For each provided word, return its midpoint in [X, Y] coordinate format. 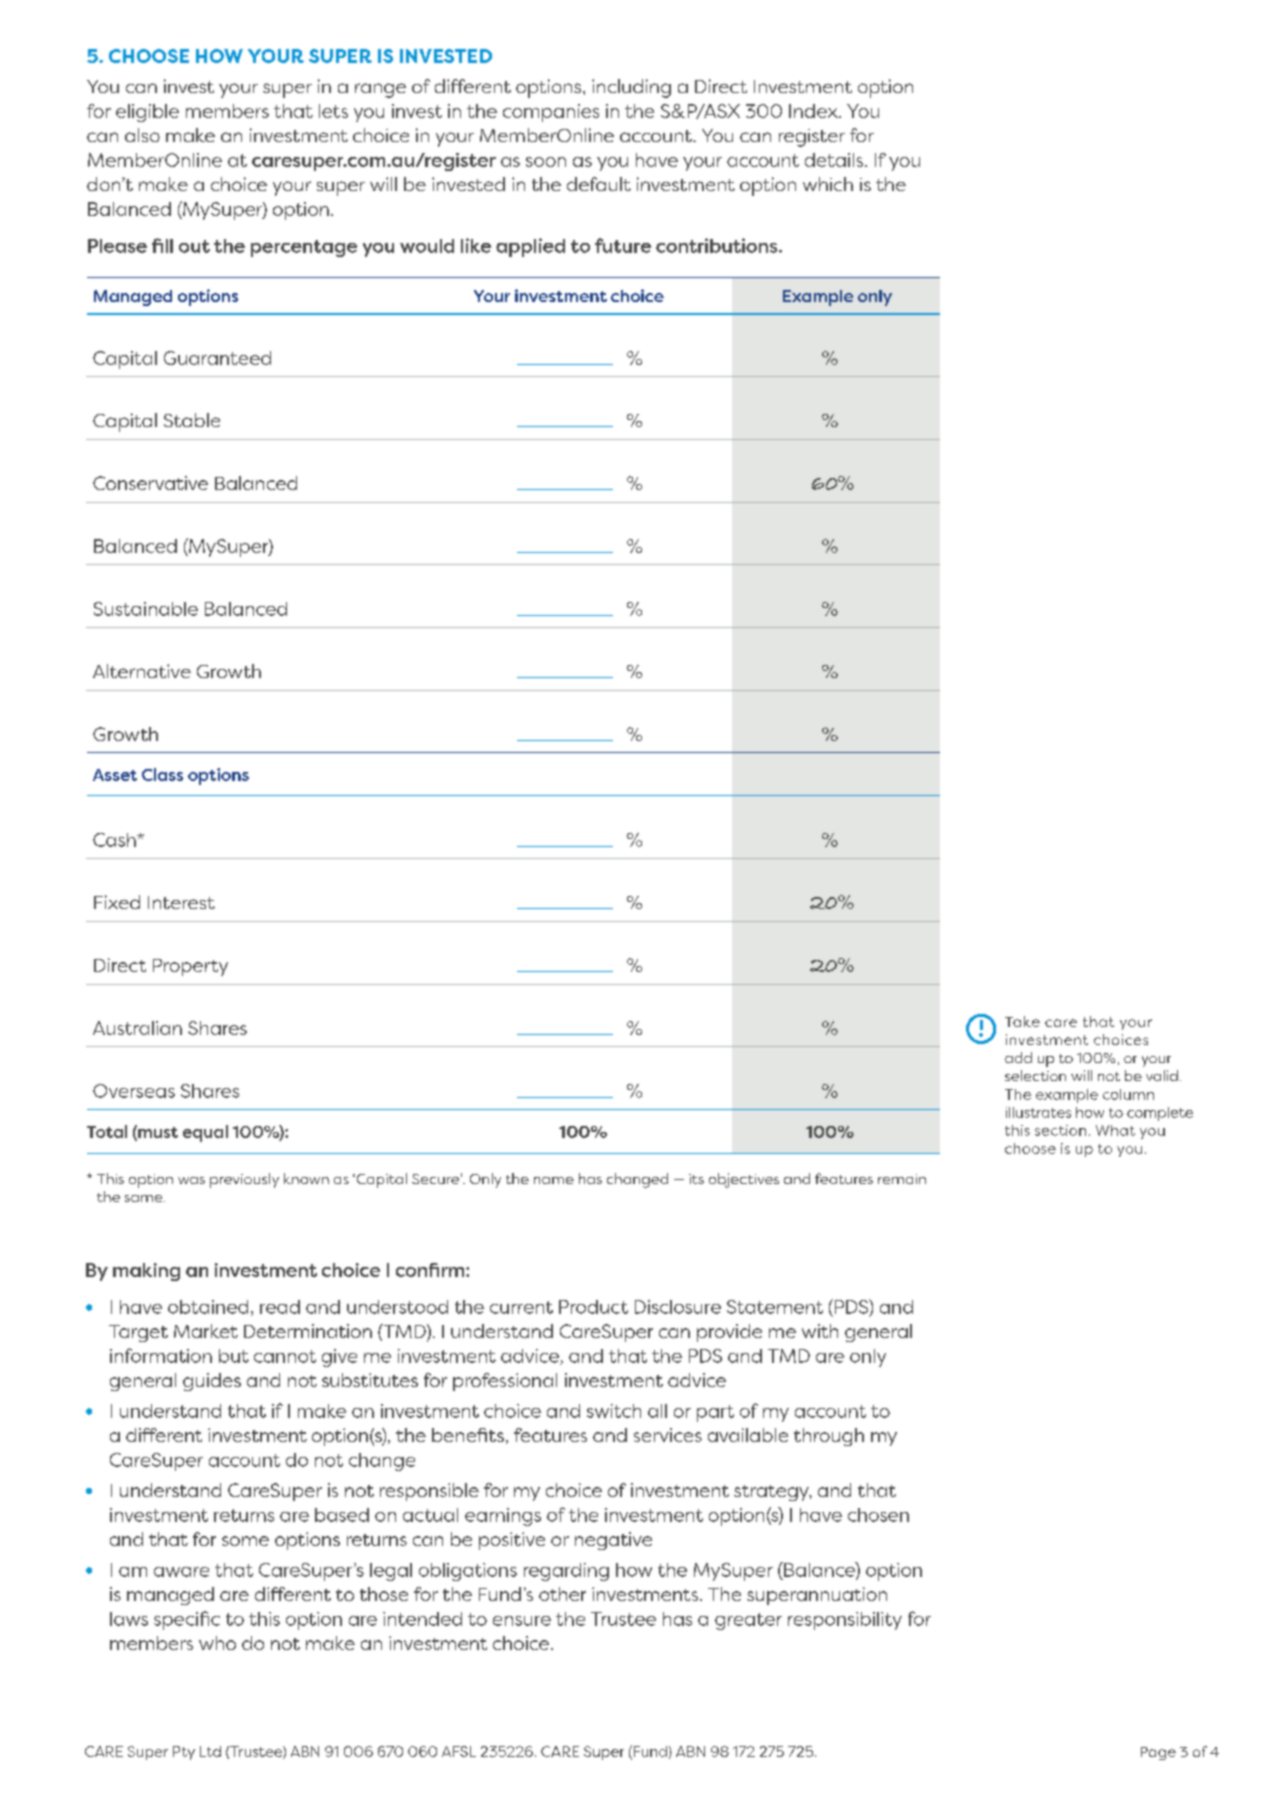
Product [593, 1307]
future [623, 245]
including [631, 88]
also [142, 135]
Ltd [210, 1751]
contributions [718, 245]
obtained [208, 1307]
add [1018, 1057]
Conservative [150, 483]
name [554, 1180]
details [834, 160]
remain [902, 1179]
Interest [181, 902]
